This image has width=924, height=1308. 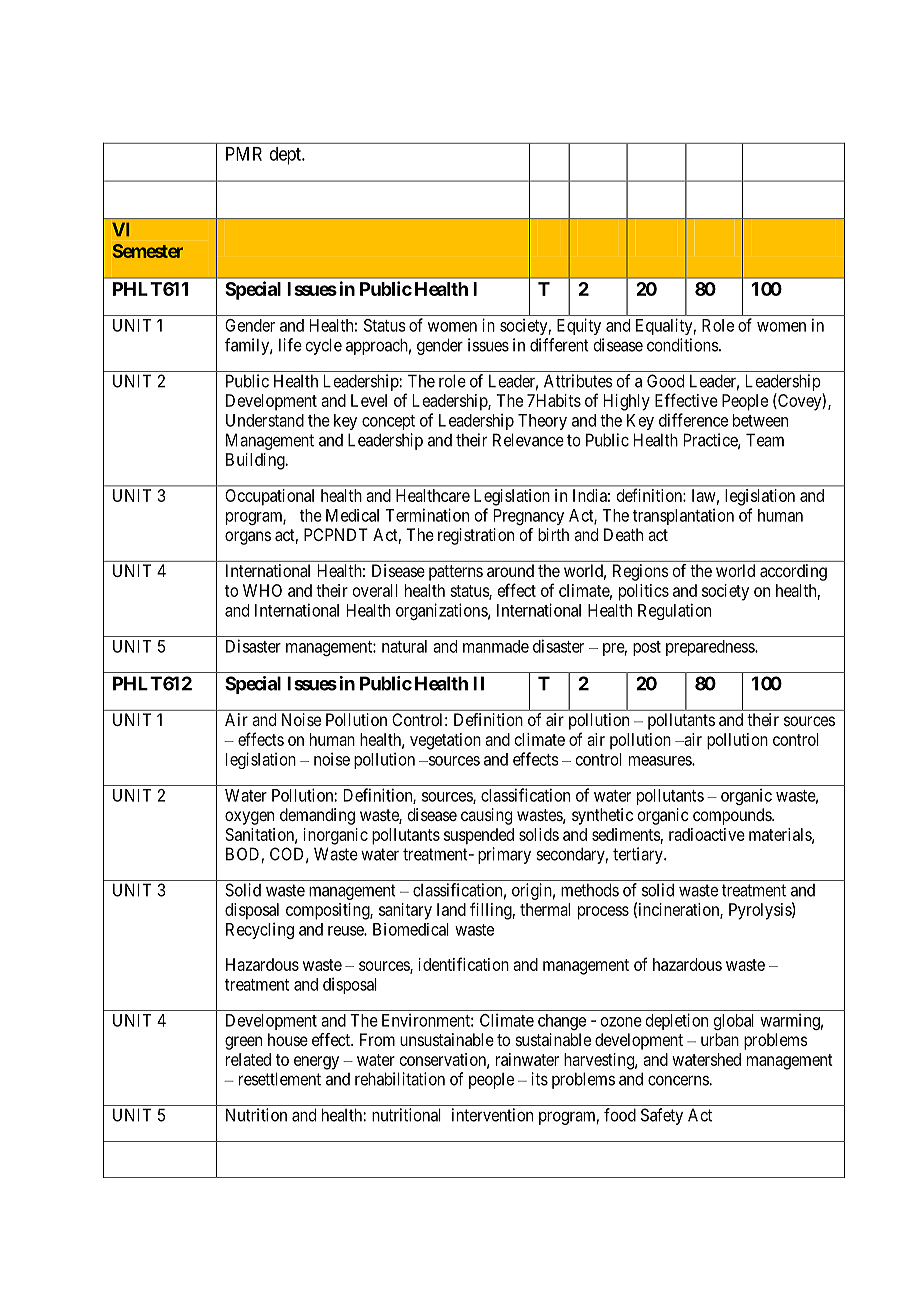 What do you see at coordinates (248, 1059) in the image?
I see `related` at bounding box center [248, 1059].
